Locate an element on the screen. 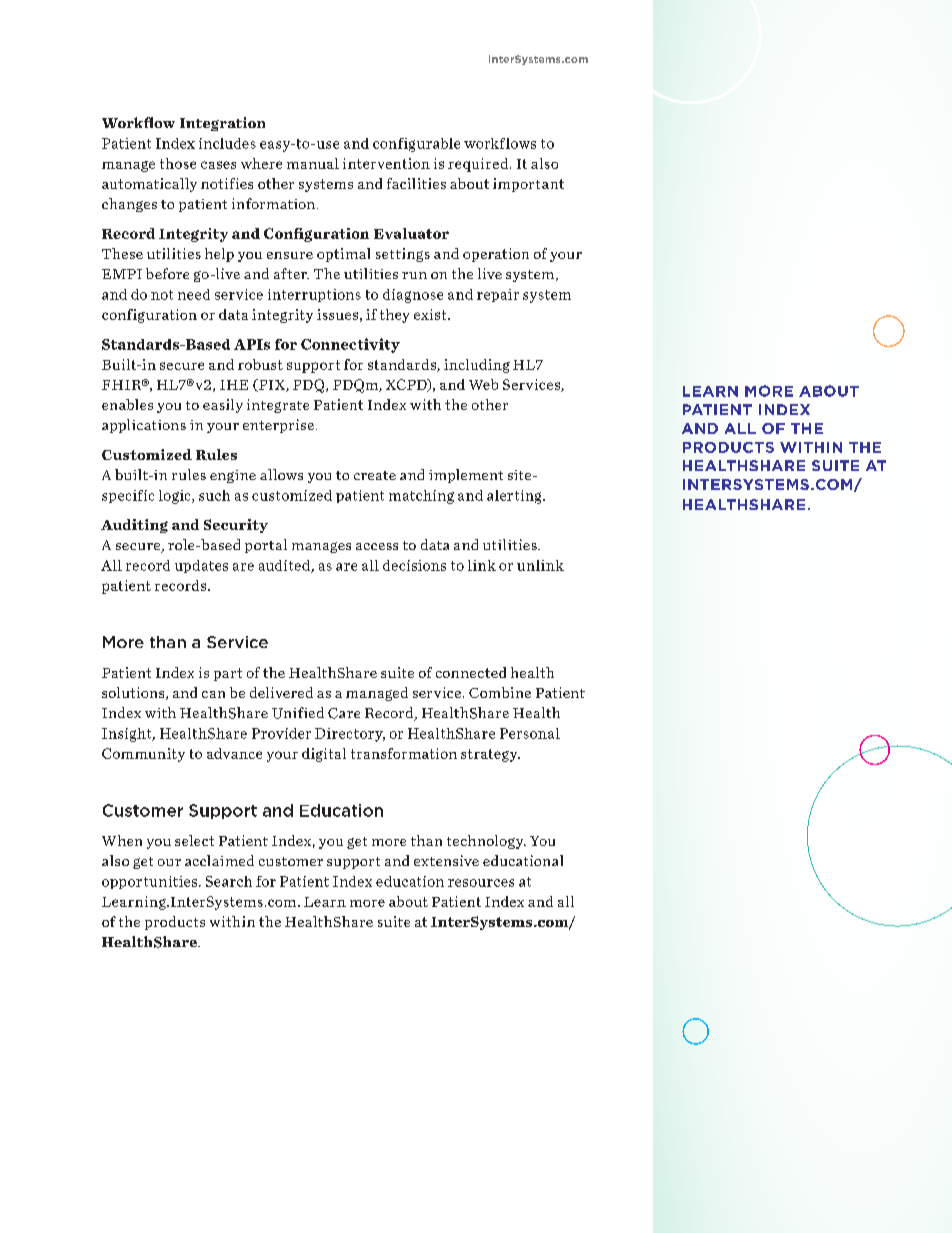 The image size is (952, 1233). manual is located at coordinates (313, 163).
